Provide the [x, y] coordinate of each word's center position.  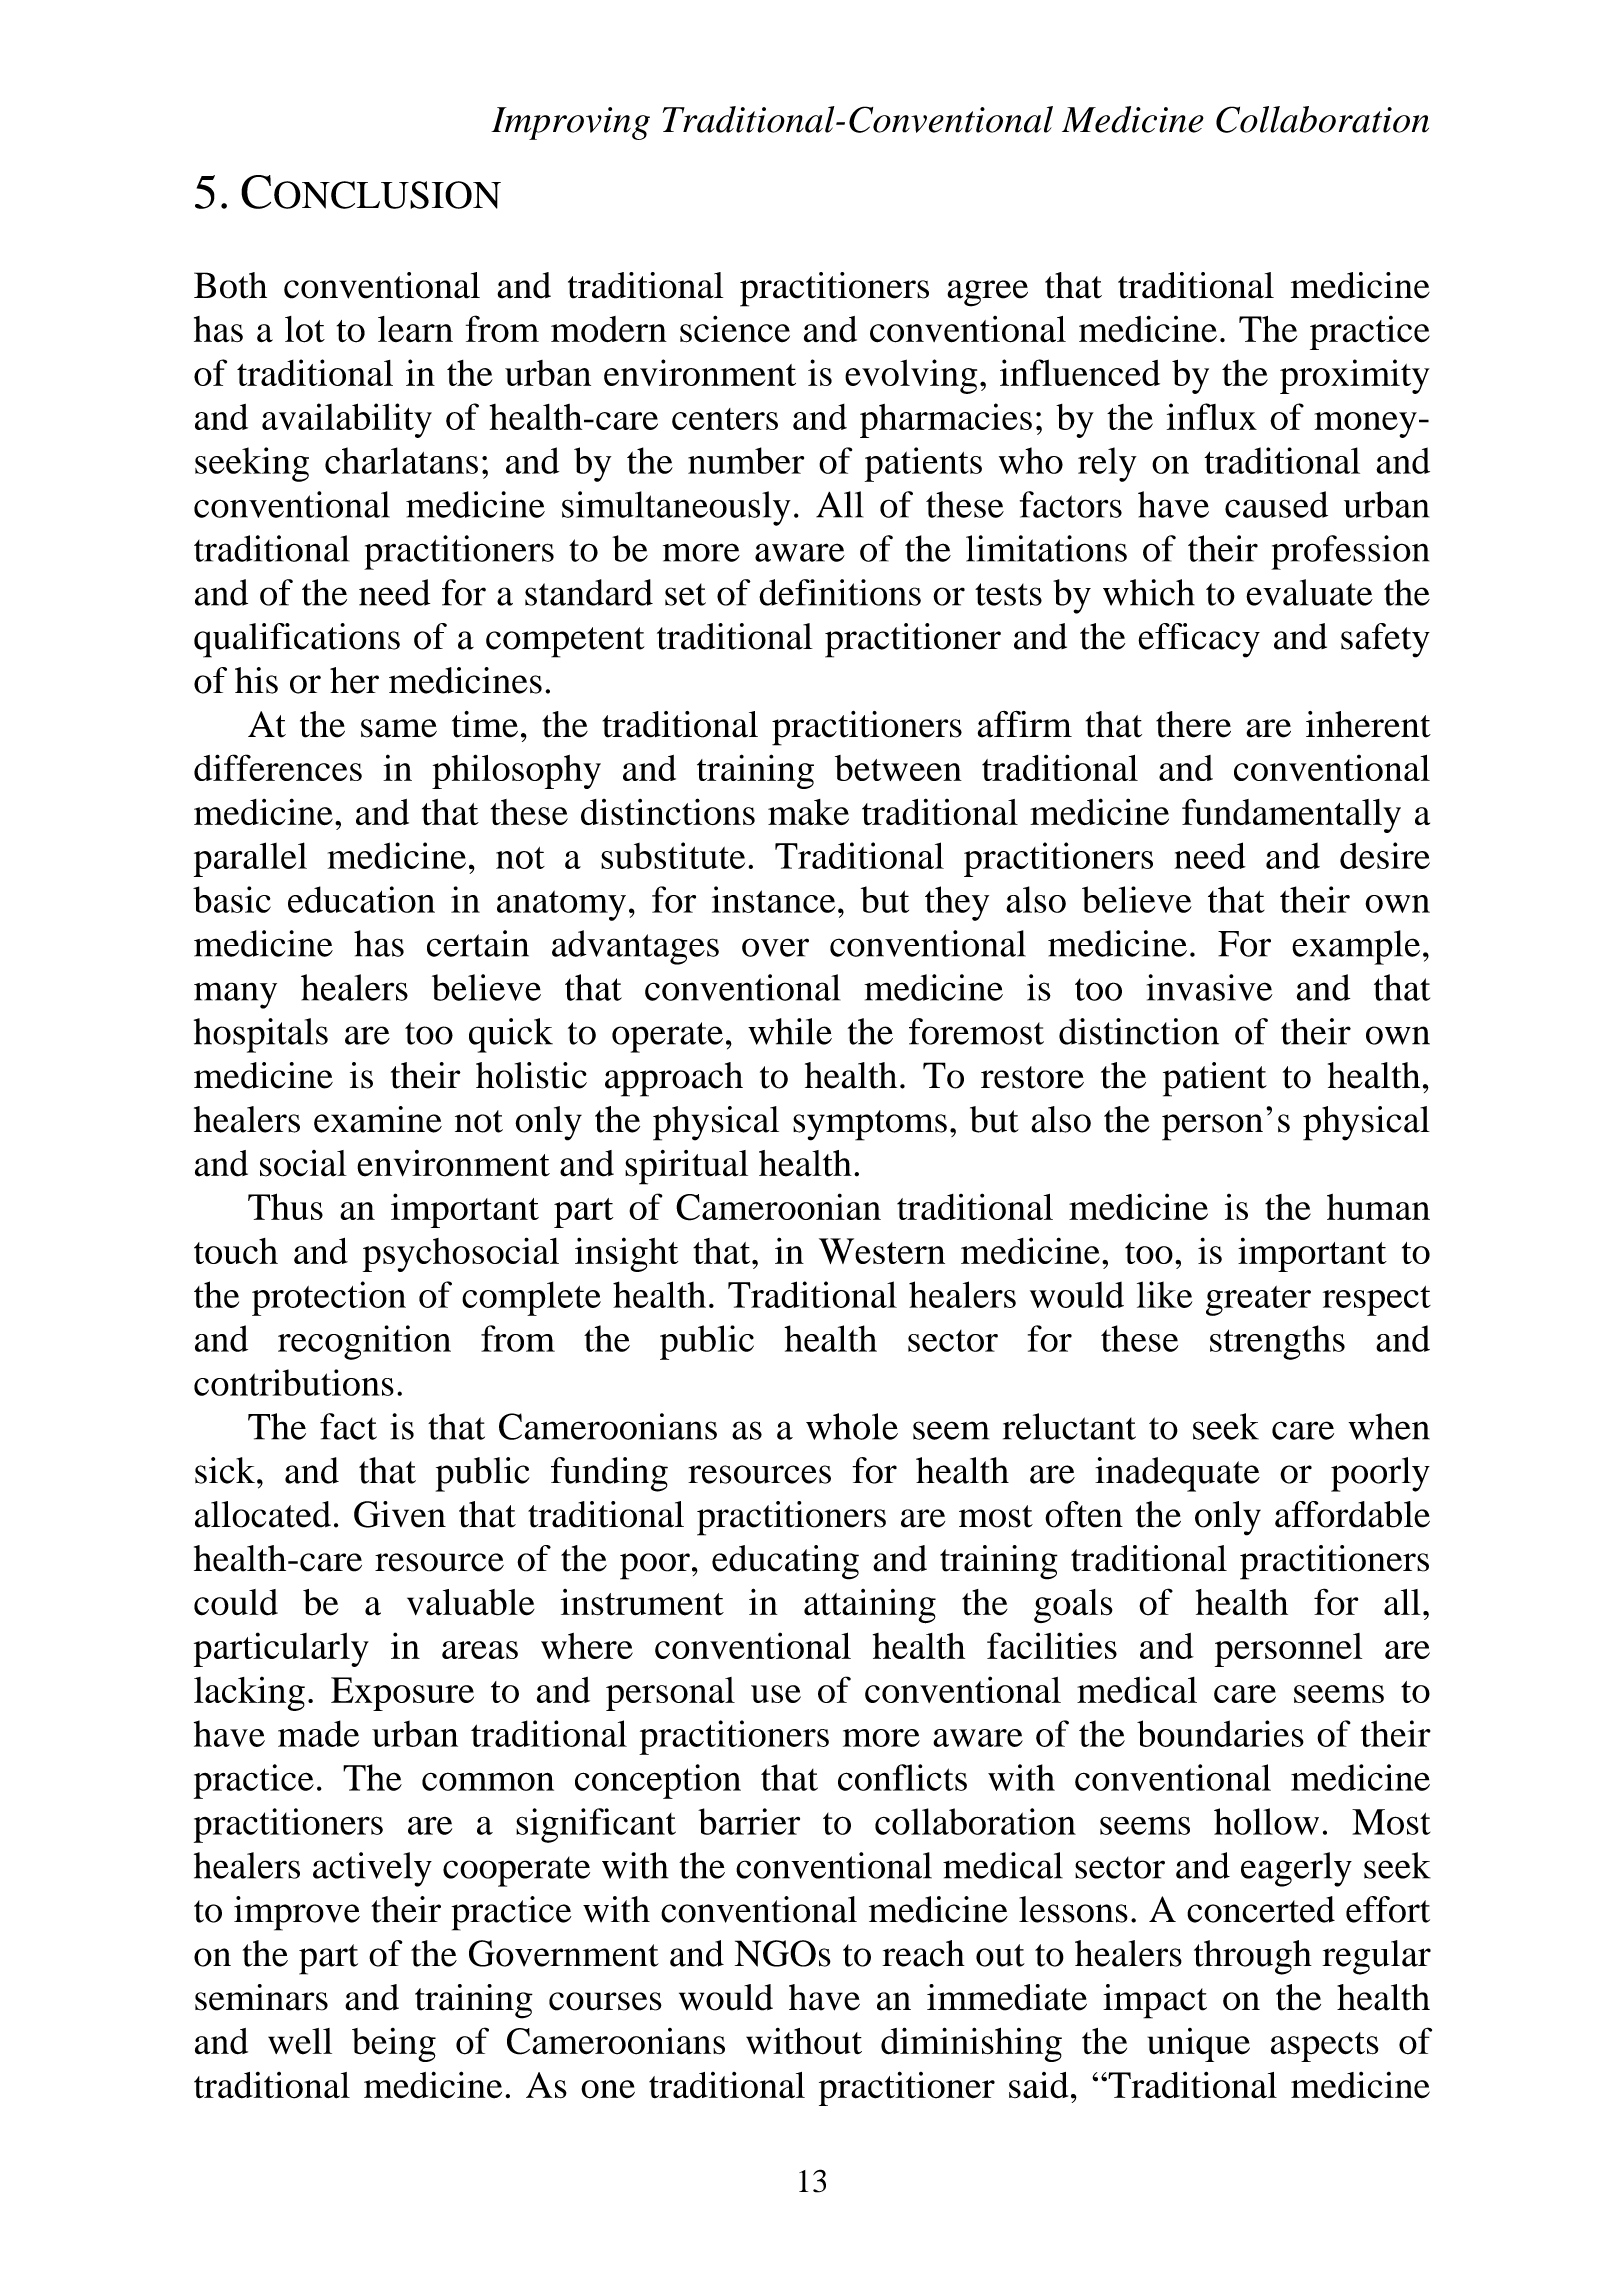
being [394, 2045]
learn [415, 329]
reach [923, 1953]
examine [378, 1119]
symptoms [870, 1125]
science [735, 329]
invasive [1209, 987]
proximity [1355, 376]
